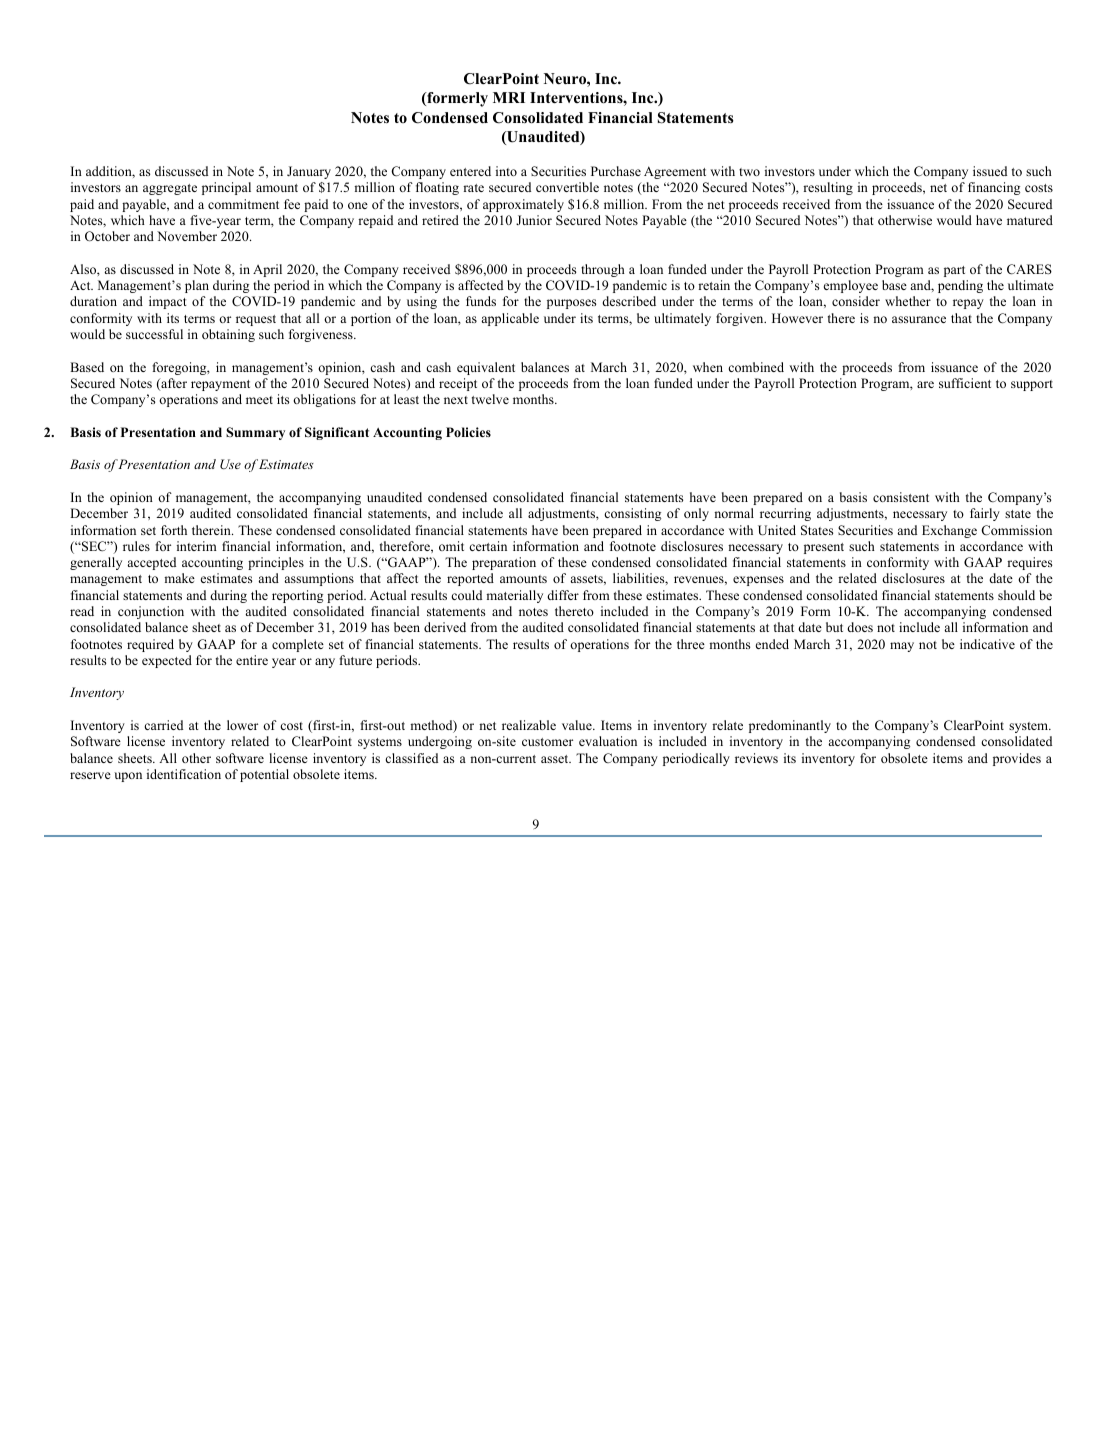 Image resolution: width=1108 pixels, height=1434 pixels. Describe the element at coordinates (965, 383) in the page. I see `sufficient` at that location.
